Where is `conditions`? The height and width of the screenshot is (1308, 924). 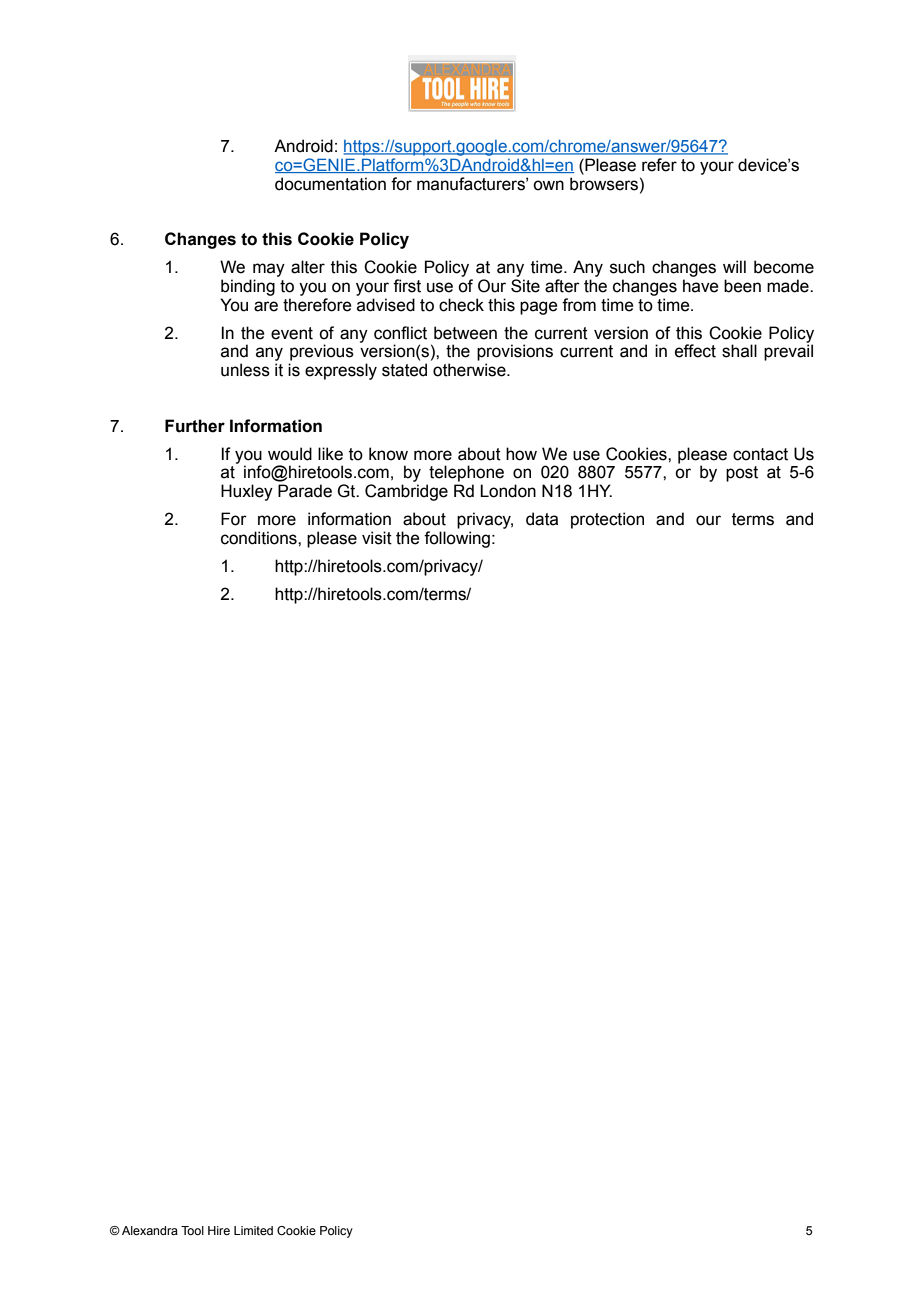
conditions is located at coordinates (260, 538).
